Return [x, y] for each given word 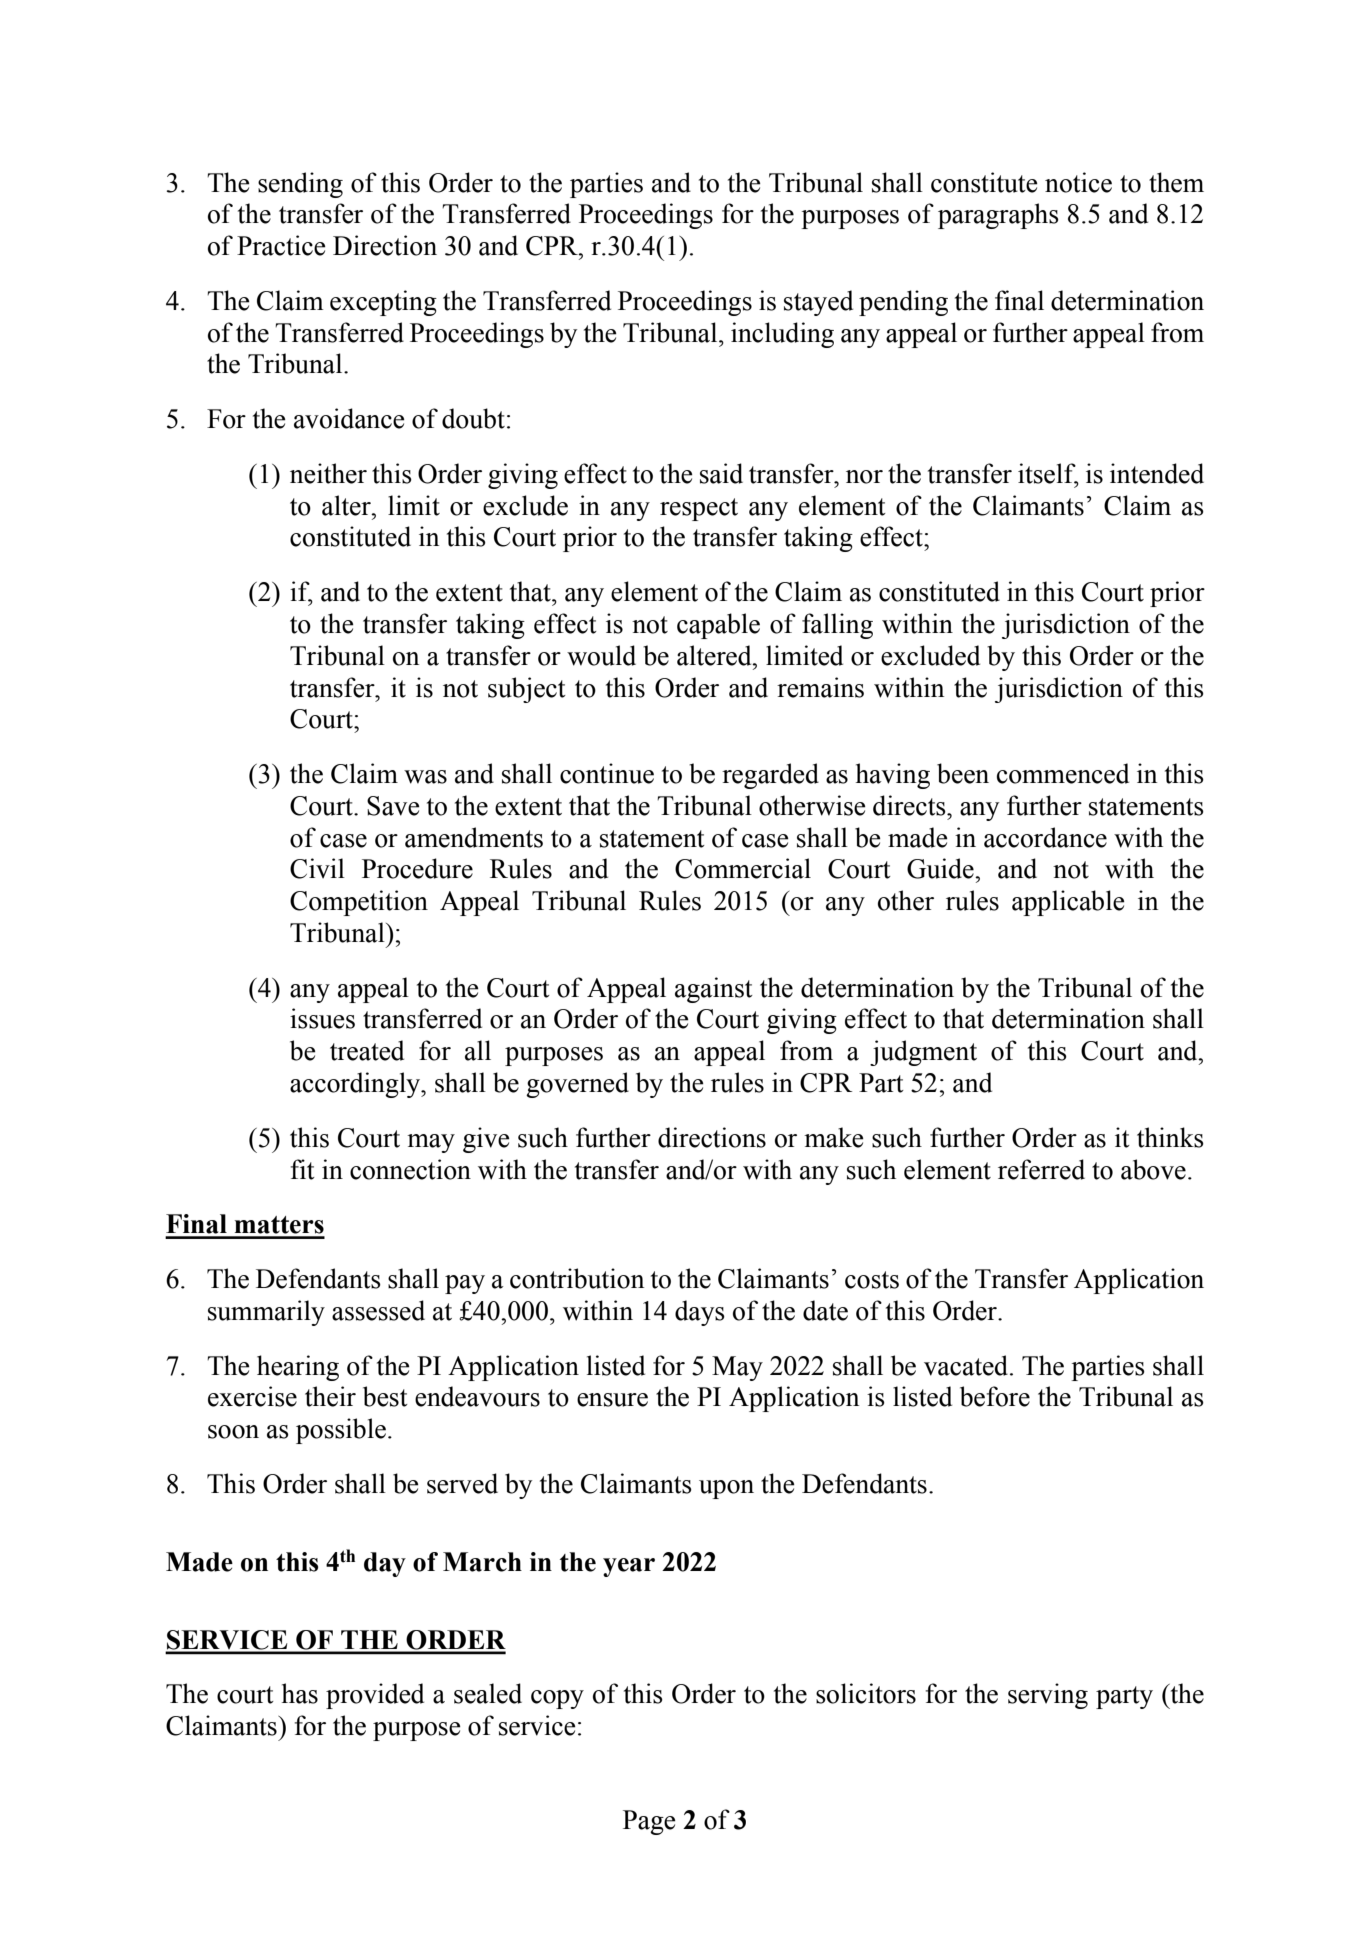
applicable [1068, 903]
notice [1078, 182]
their [330, 1396]
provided [375, 1696]
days [700, 1313]
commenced [1063, 773]
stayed [818, 303]
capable [718, 626]
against [714, 990]
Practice [281, 245]
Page [649, 1822]
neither [328, 473]
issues [322, 1018]
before [995, 1396]
